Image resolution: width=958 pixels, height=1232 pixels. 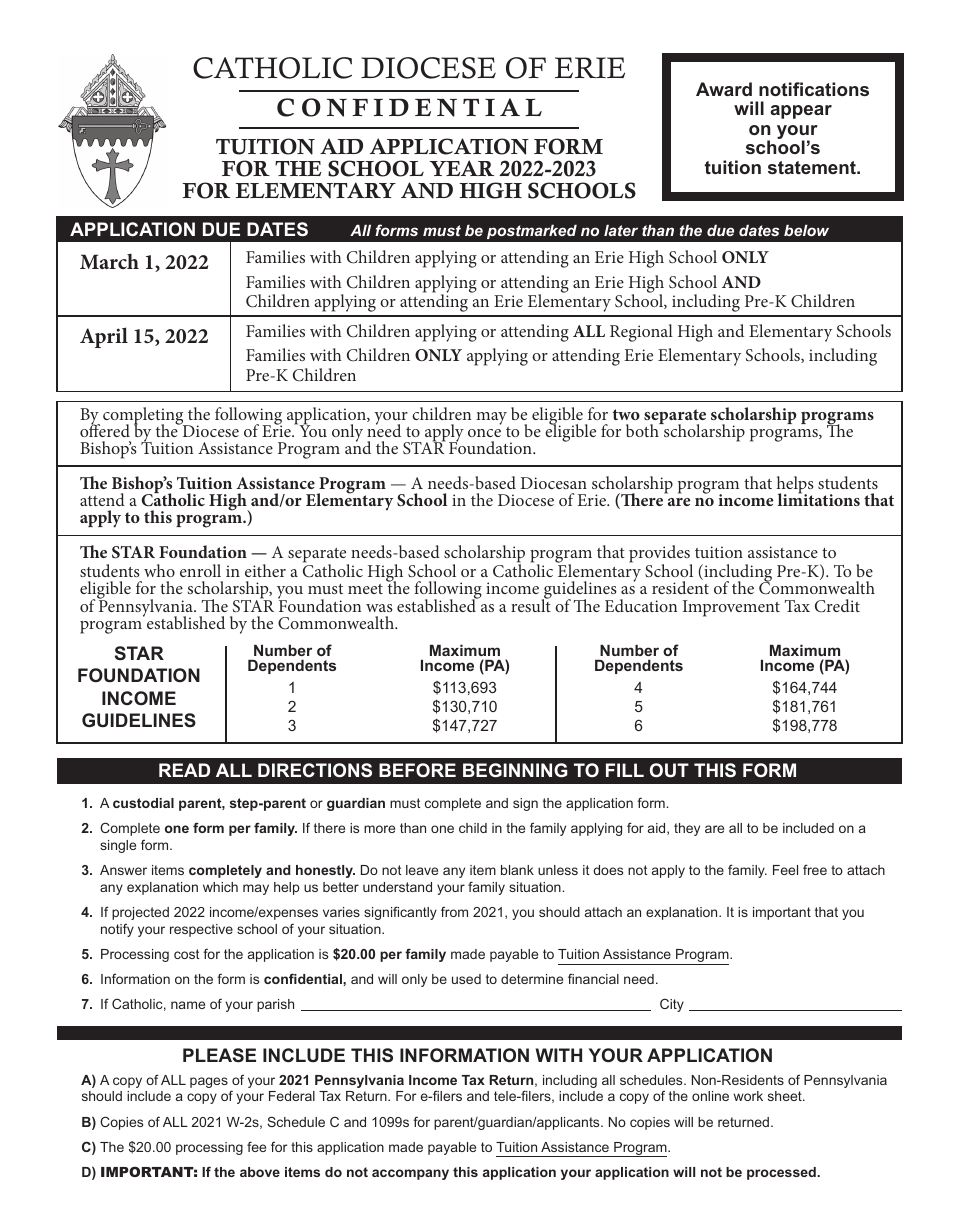 What do you see at coordinates (260, 1172) in the image?
I see `above` at bounding box center [260, 1172].
